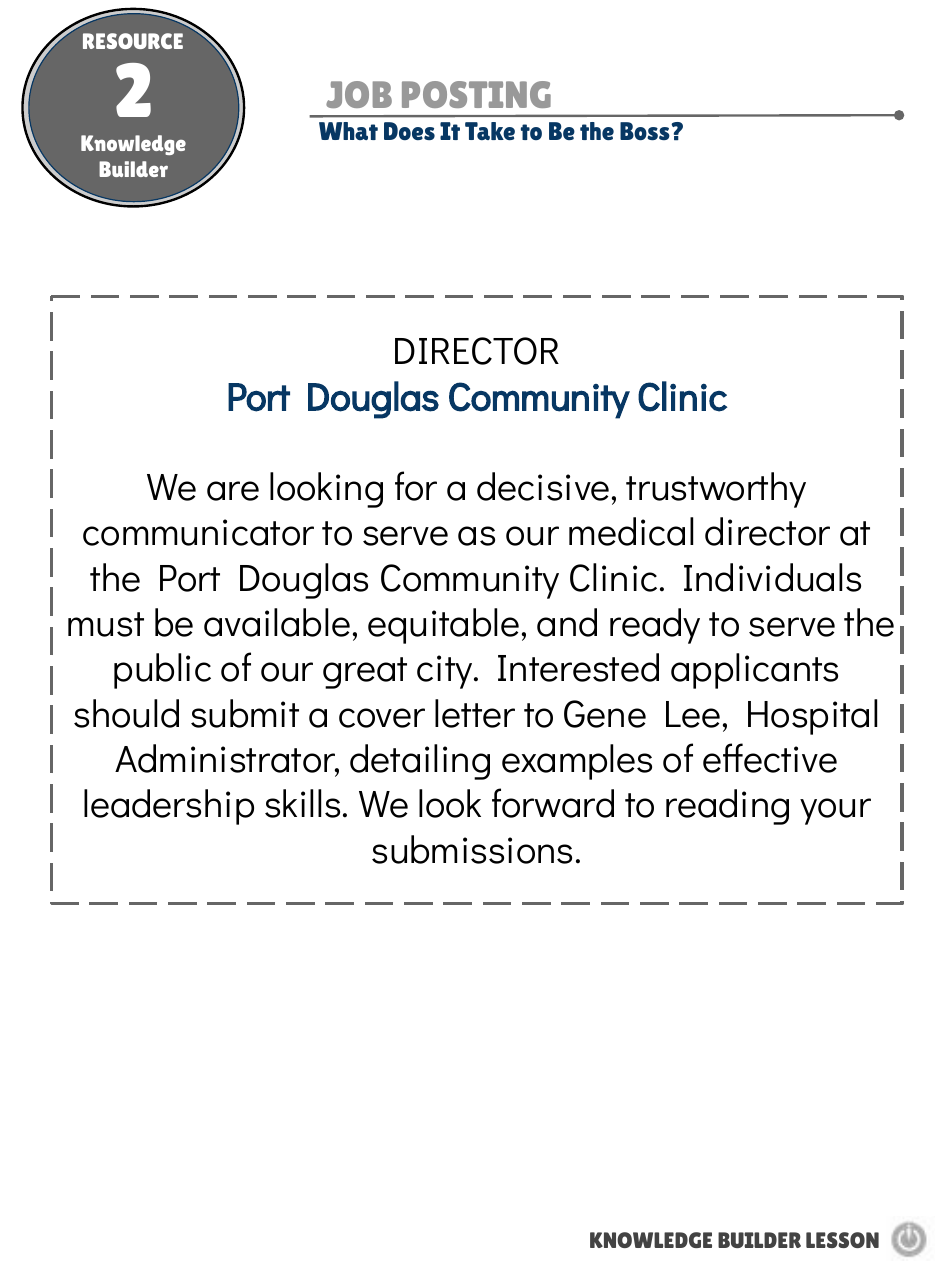  Describe the element at coordinates (754, 671) in the document. I see `applicants` at that location.
